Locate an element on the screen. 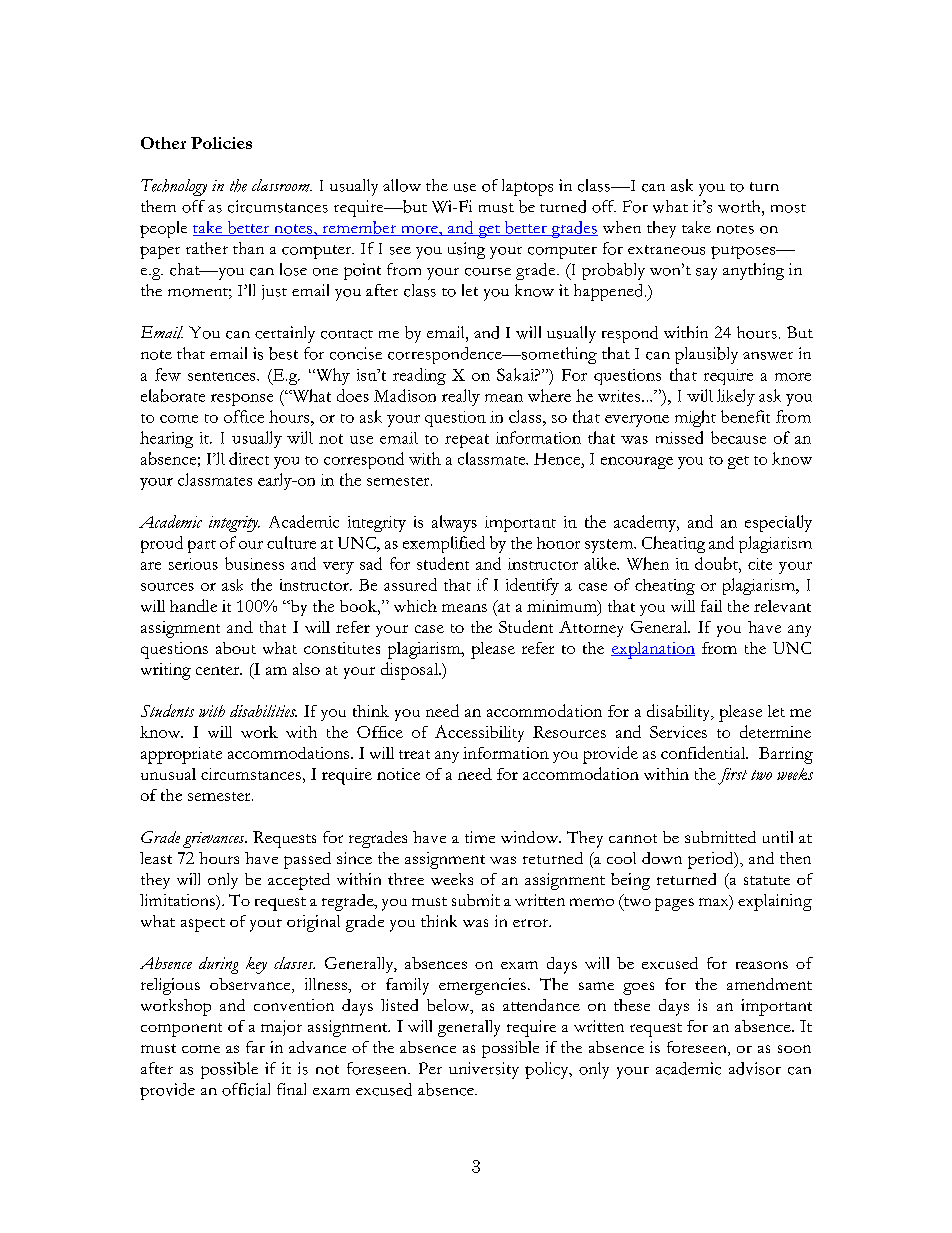 The image size is (952, 1233). handle is located at coordinates (193, 605).
